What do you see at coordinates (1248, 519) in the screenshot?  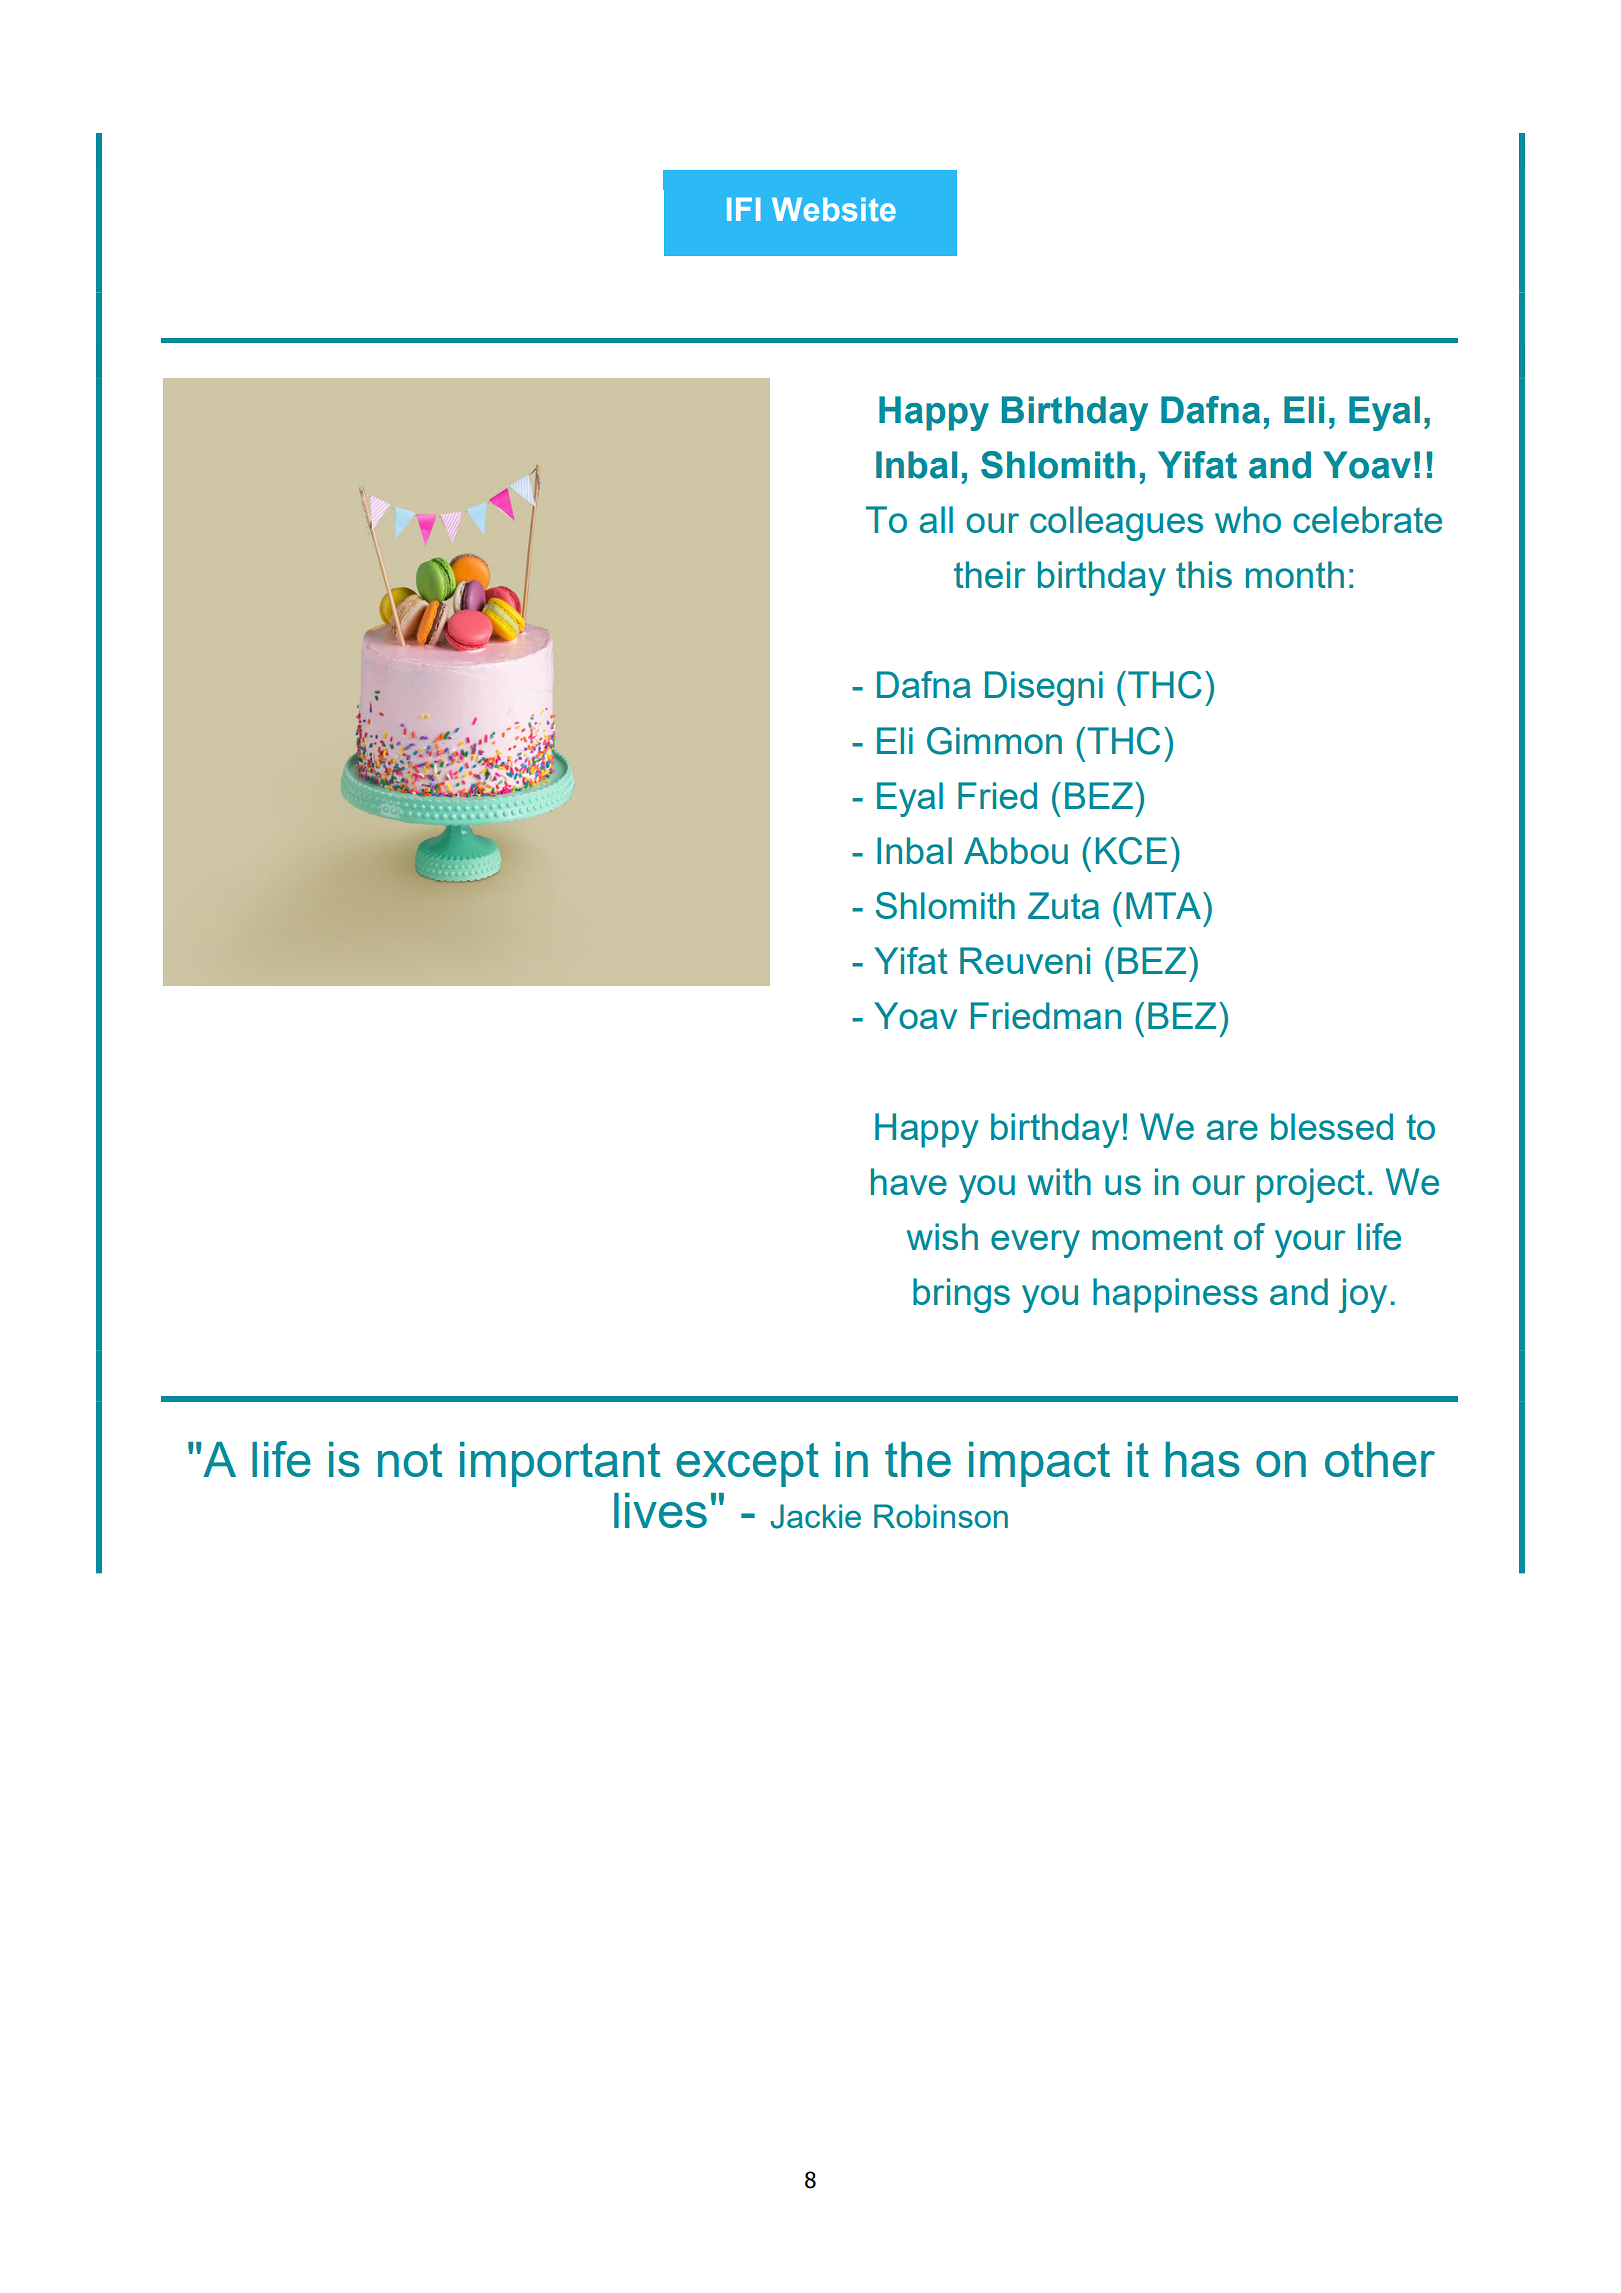 I see `who` at bounding box center [1248, 519].
